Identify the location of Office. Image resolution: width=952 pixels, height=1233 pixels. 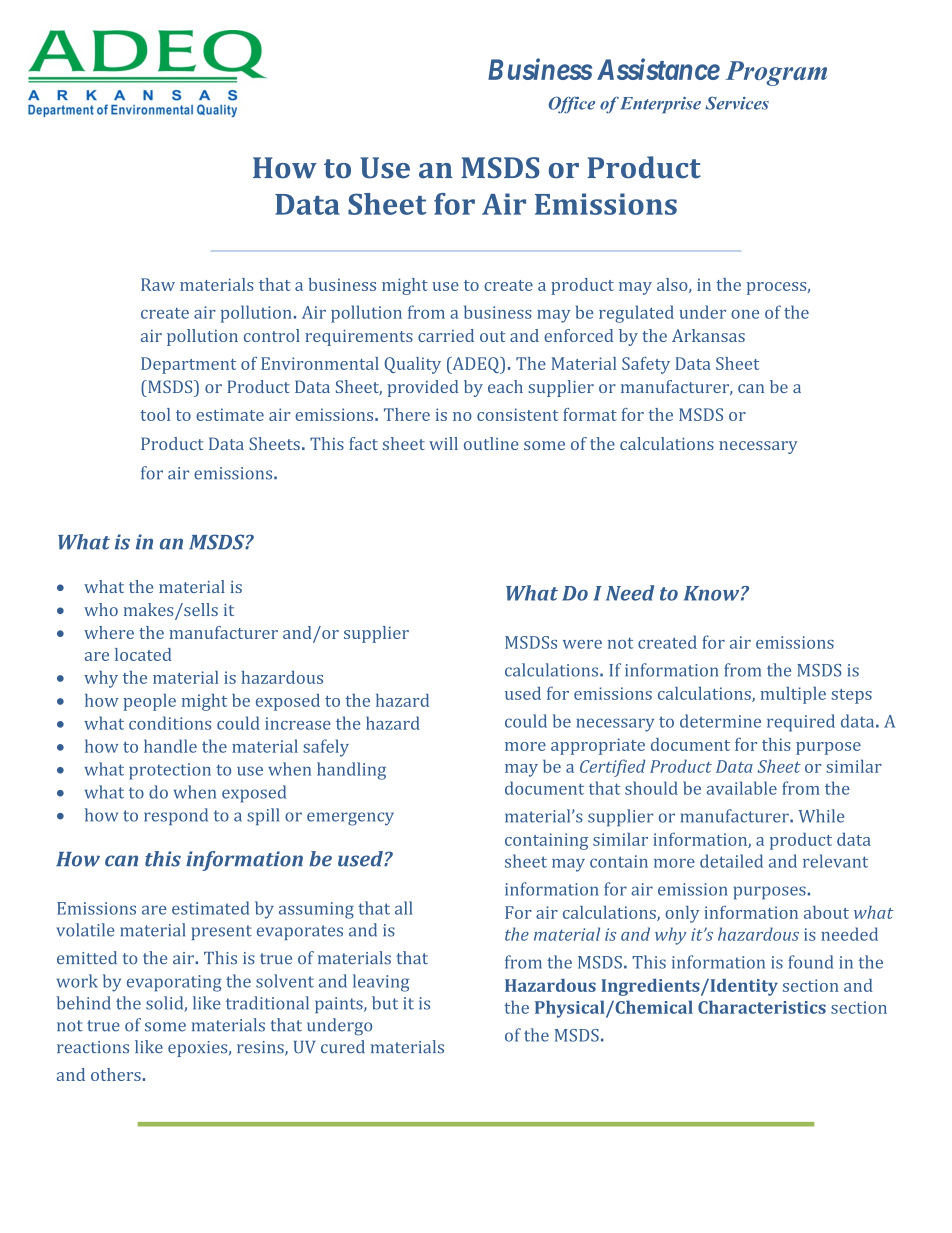
(572, 105).
